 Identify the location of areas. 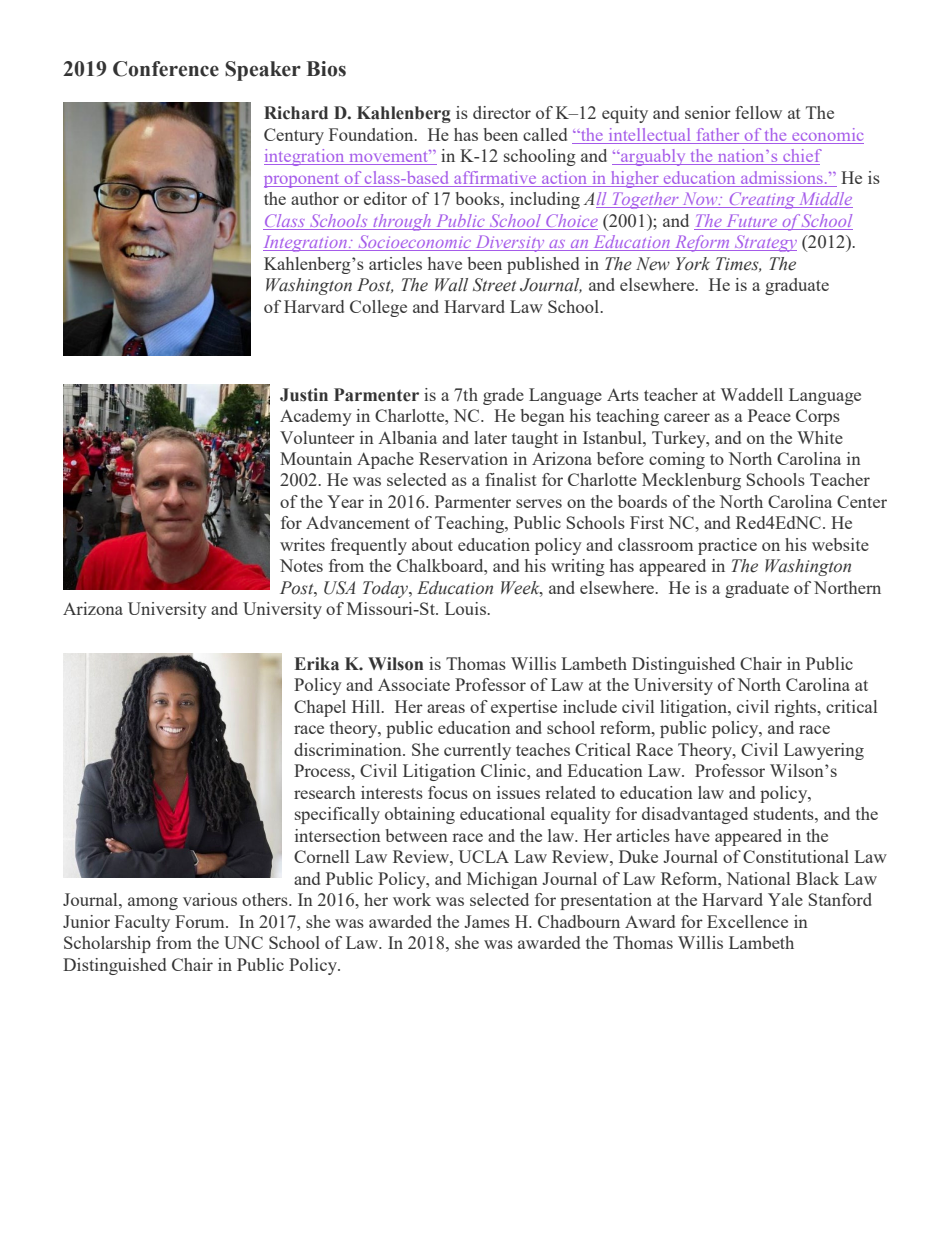
(446, 708).
